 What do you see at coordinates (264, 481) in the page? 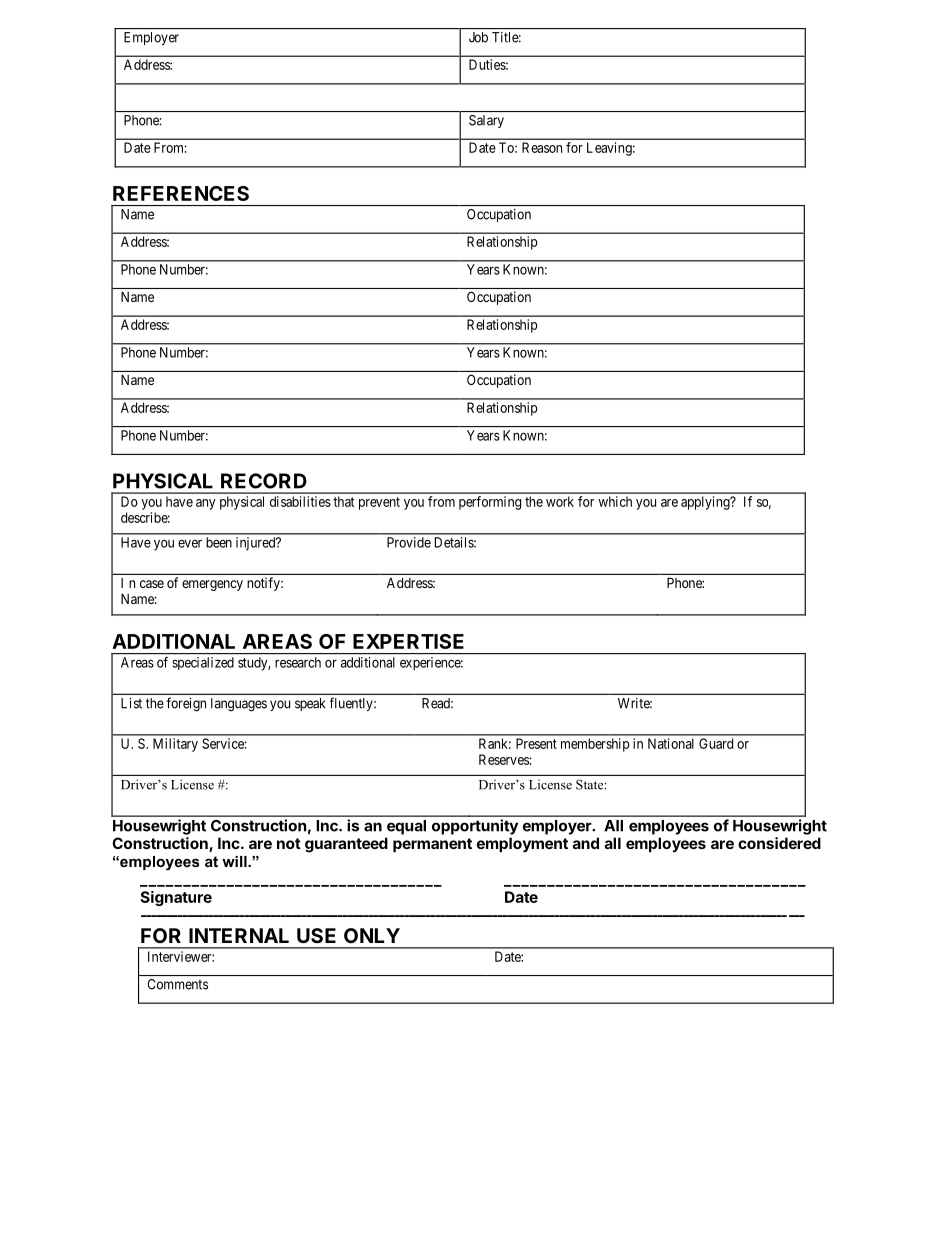
I see `RECORD` at bounding box center [264, 481].
